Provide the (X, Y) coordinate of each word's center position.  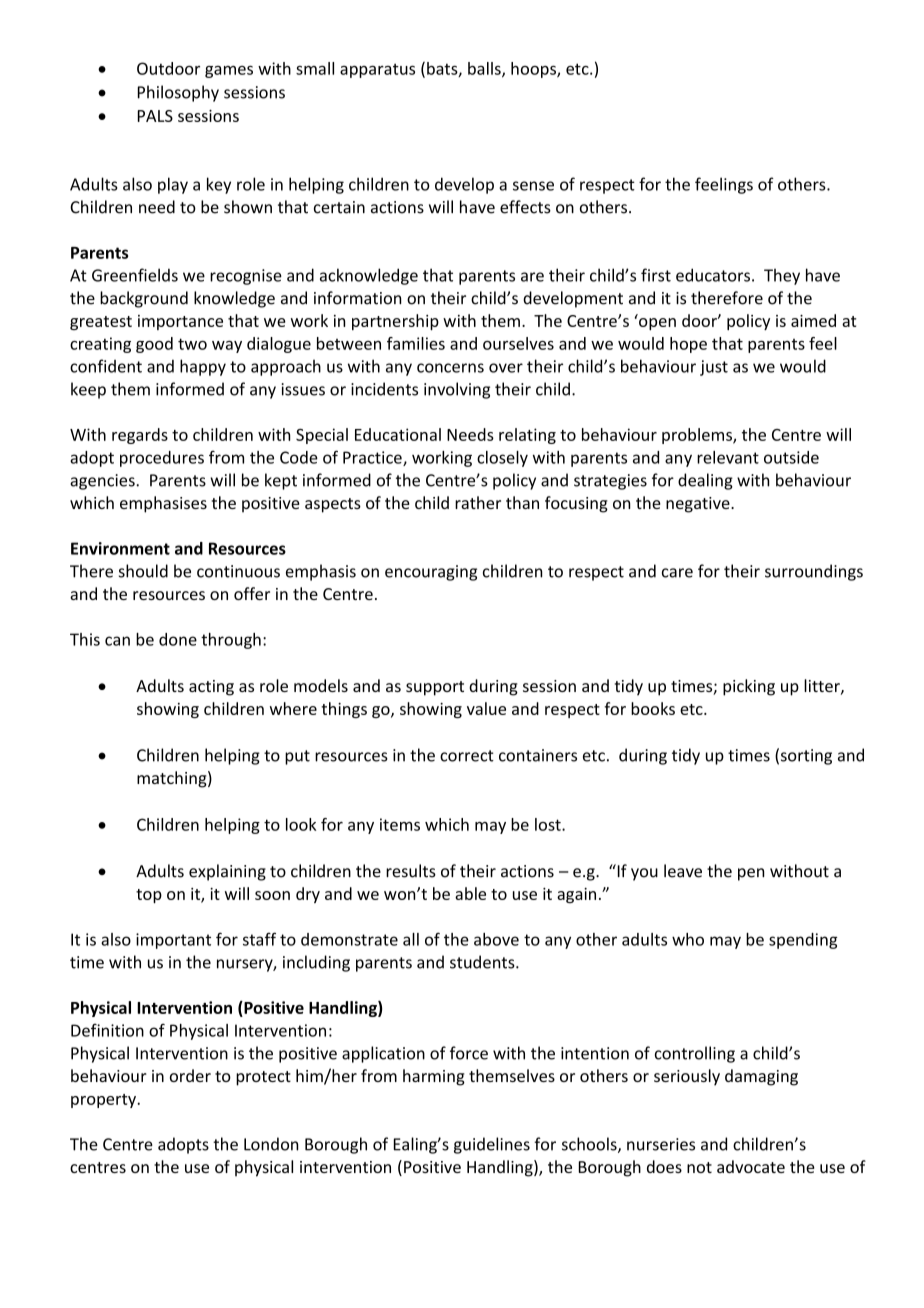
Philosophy (178, 93)
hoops (534, 70)
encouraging (431, 573)
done (178, 639)
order (190, 1075)
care (677, 573)
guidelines (492, 1145)
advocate (751, 1166)
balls (485, 69)
